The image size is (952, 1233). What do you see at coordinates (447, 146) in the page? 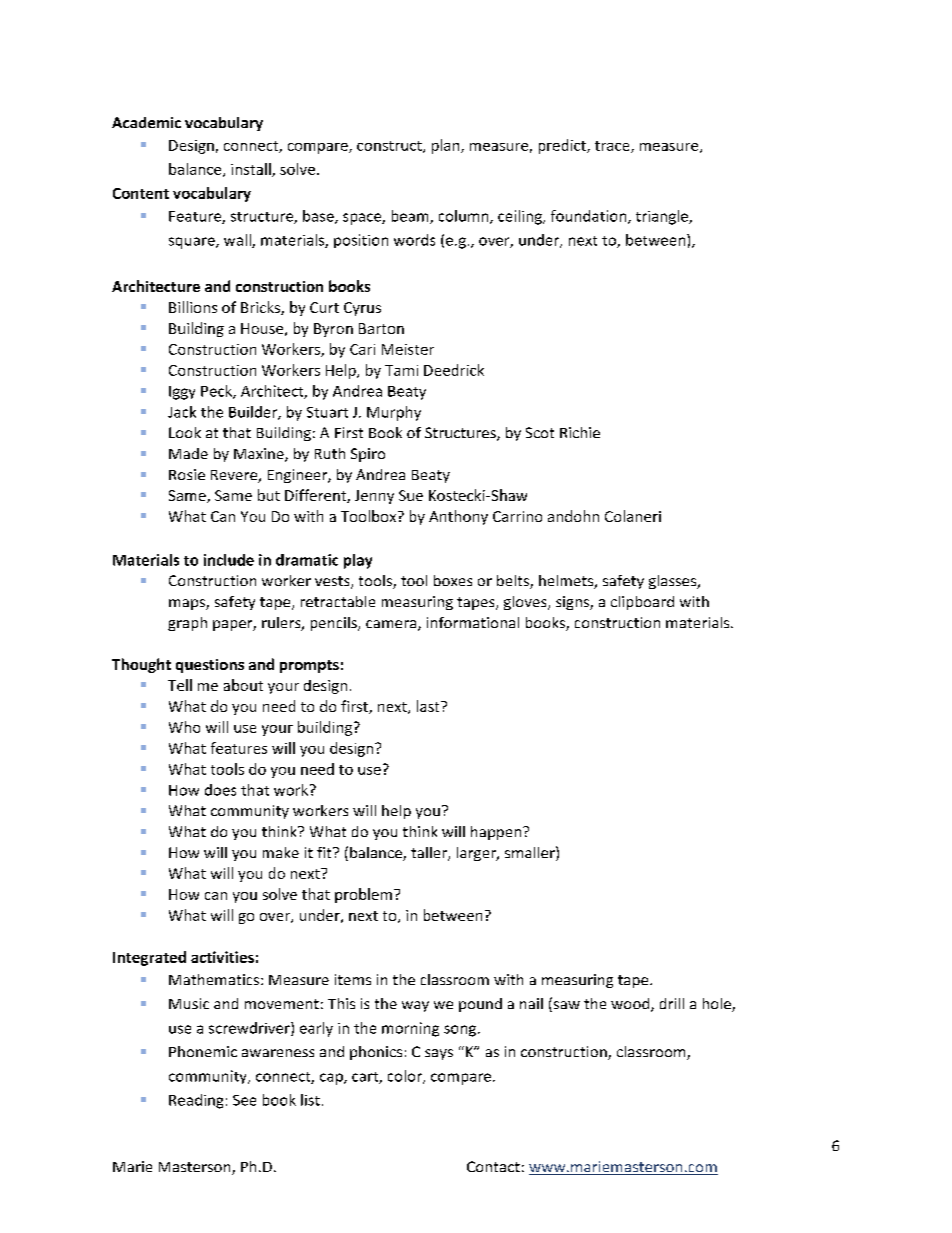
I see `plan` at bounding box center [447, 146].
